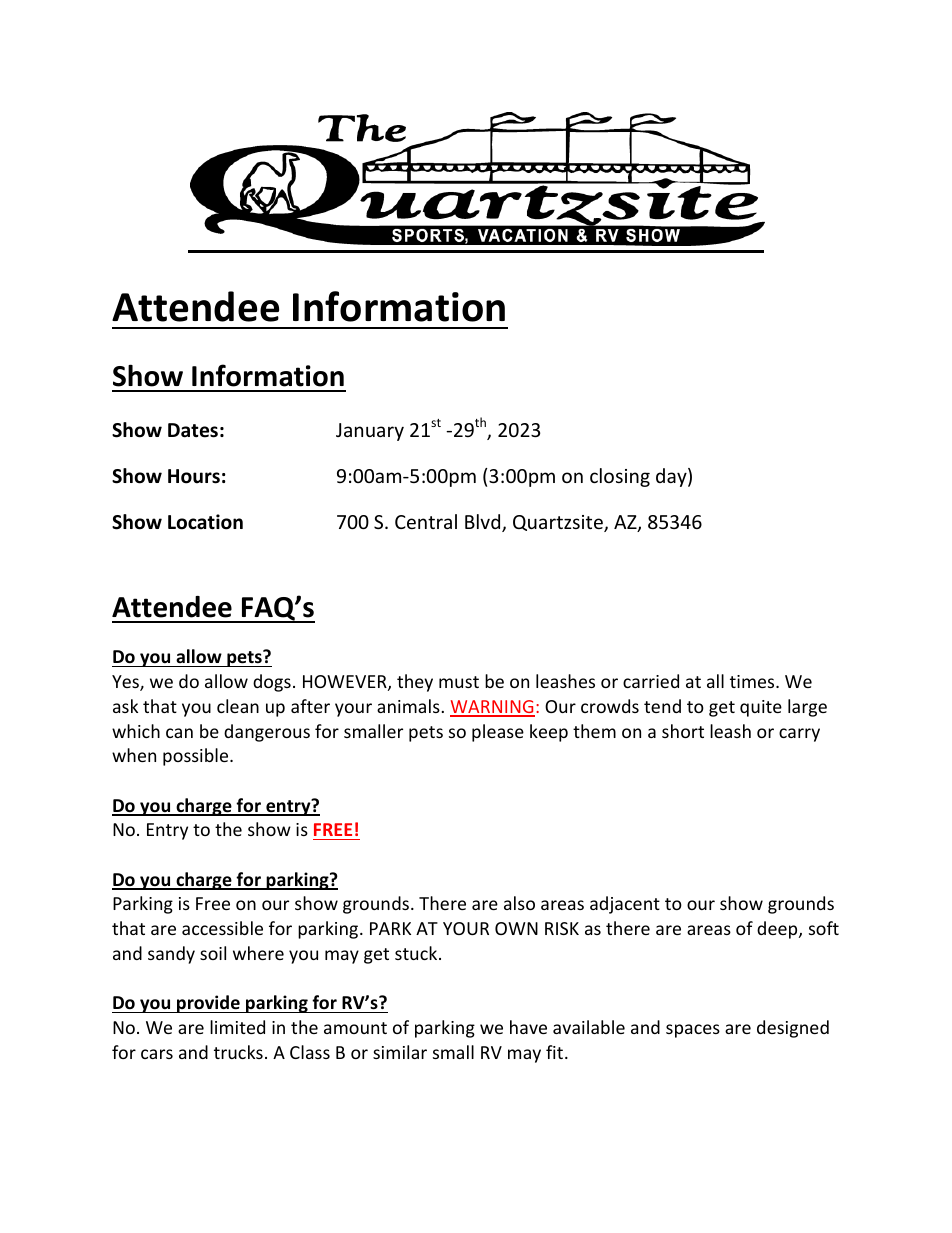  What do you see at coordinates (193, 430) in the page?
I see `Dates` at bounding box center [193, 430].
